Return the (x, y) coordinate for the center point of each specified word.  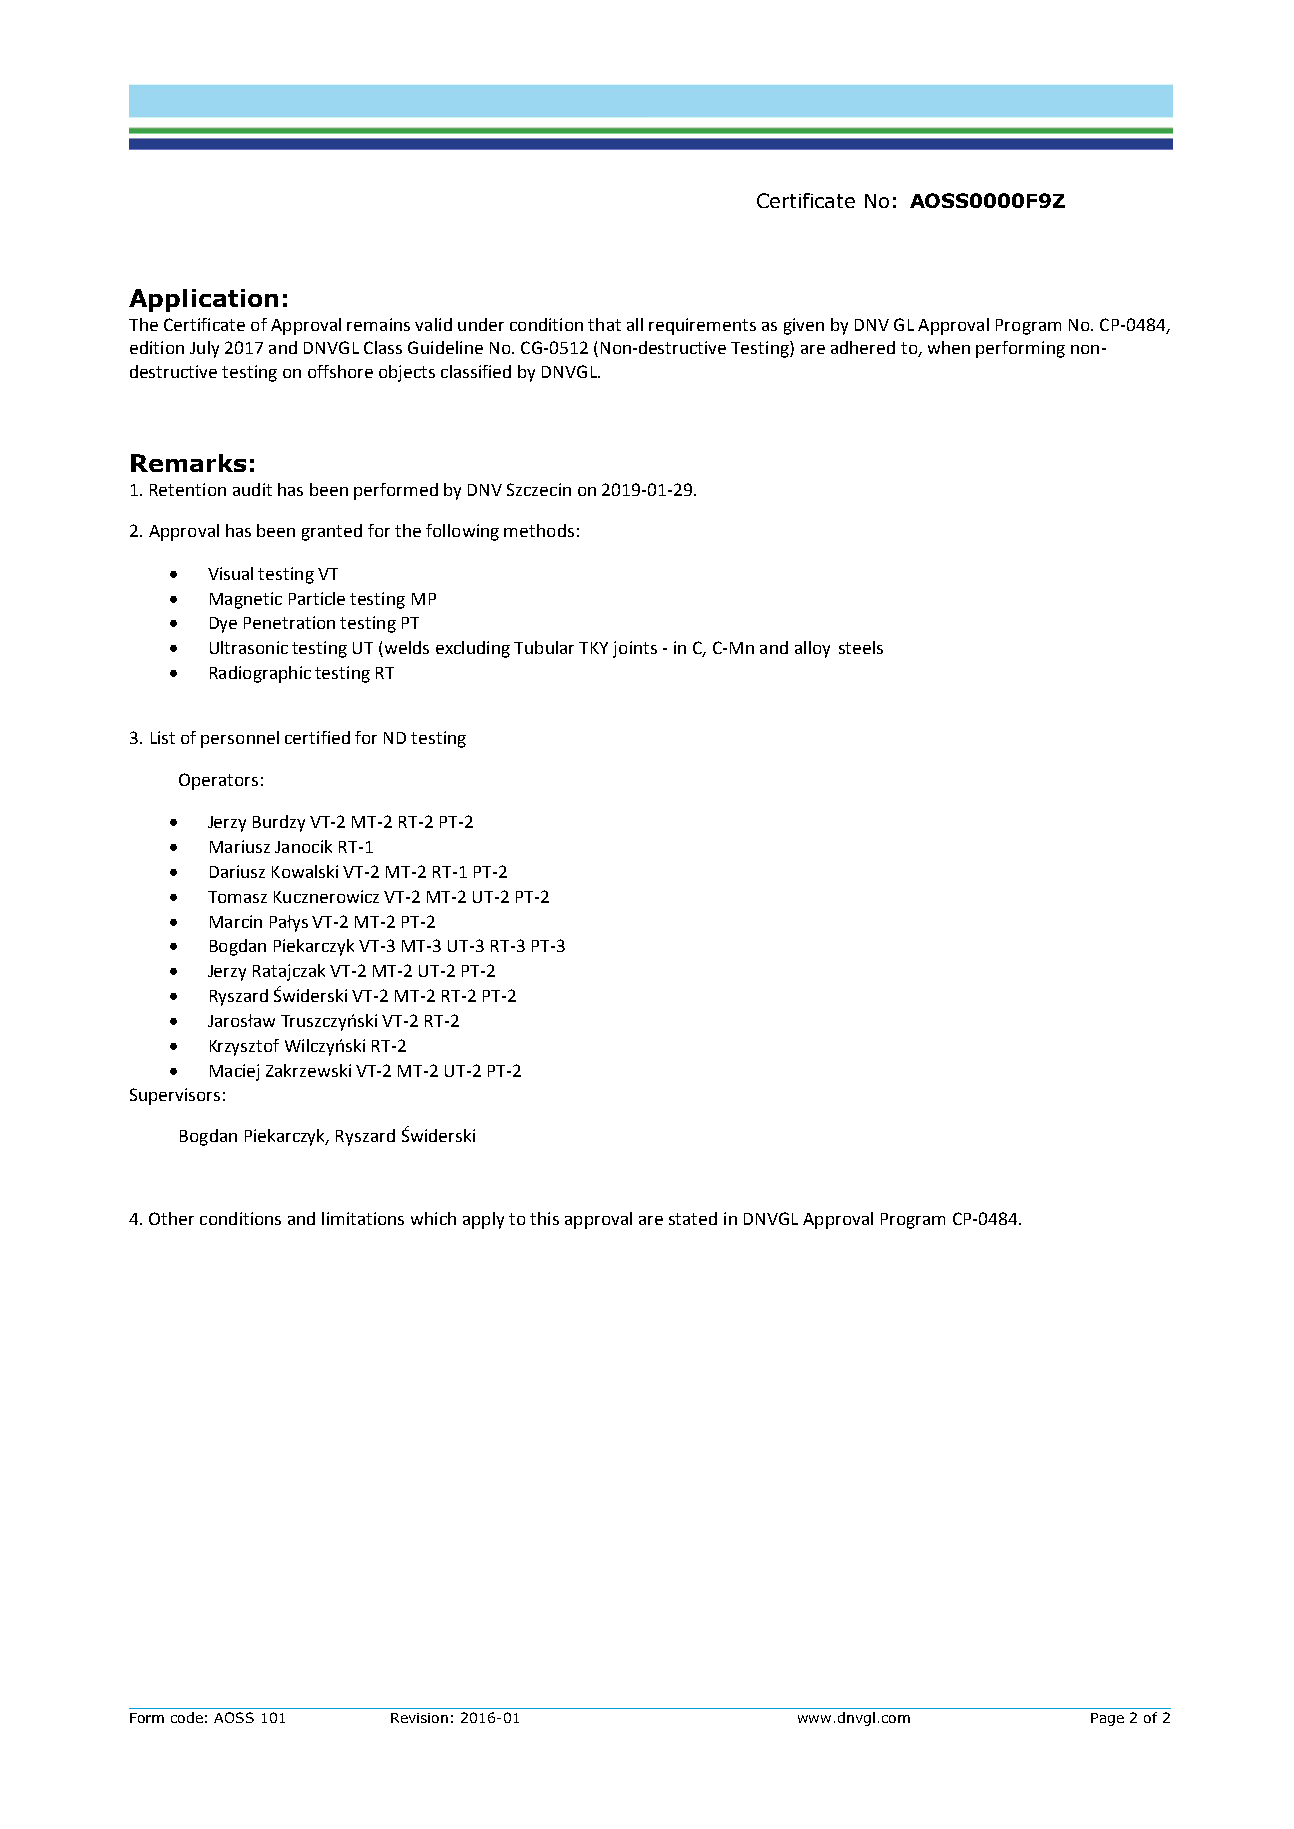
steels (861, 647)
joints (635, 649)
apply (483, 1220)
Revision (419, 1718)
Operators (218, 781)
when (949, 347)
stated (693, 1218)
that (604, 324)
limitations (363, 1218)
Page (1107, 1719)
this (544, 1218)
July (204, 349)
